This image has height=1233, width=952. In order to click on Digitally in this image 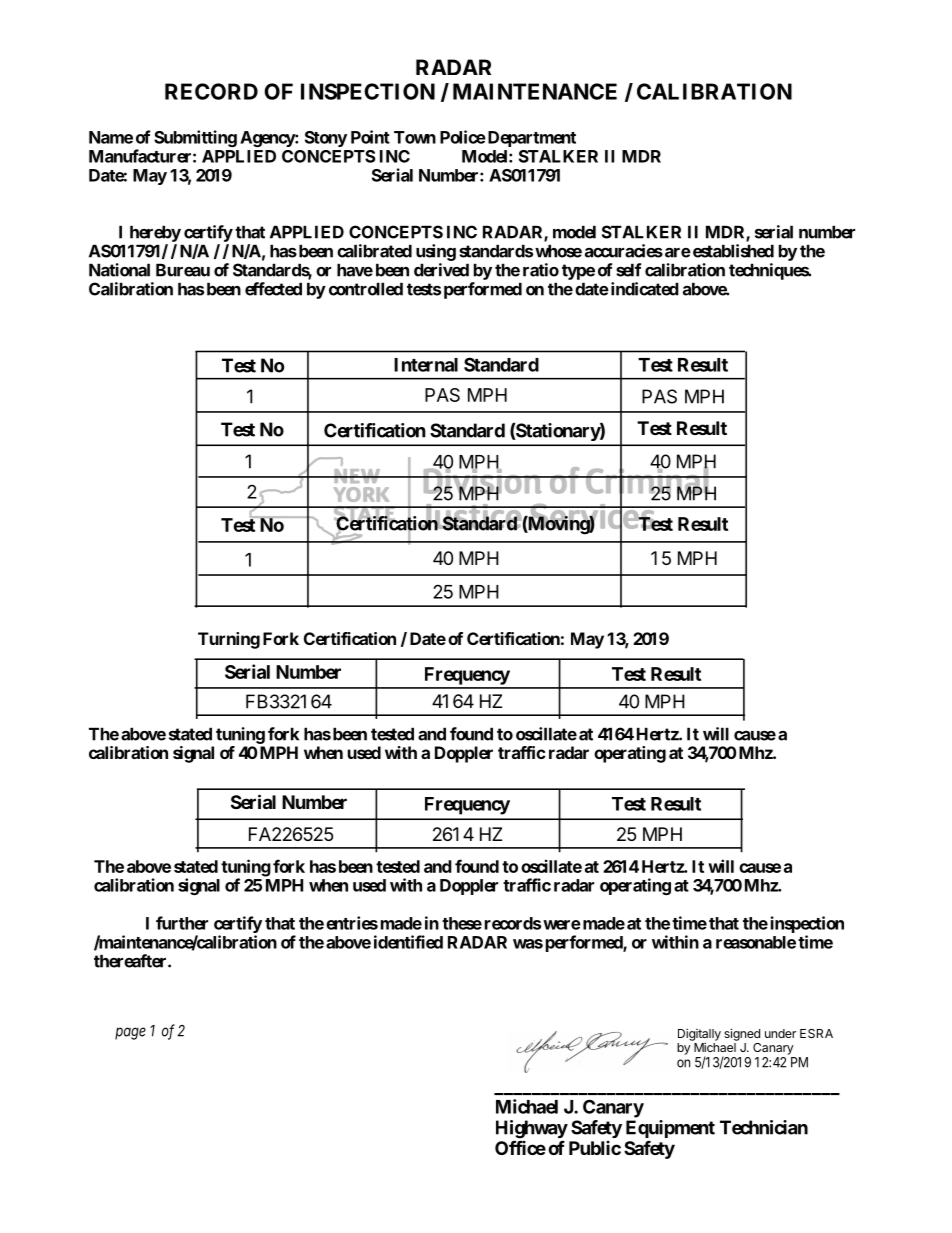, I will do `click(699, 1035)`.
